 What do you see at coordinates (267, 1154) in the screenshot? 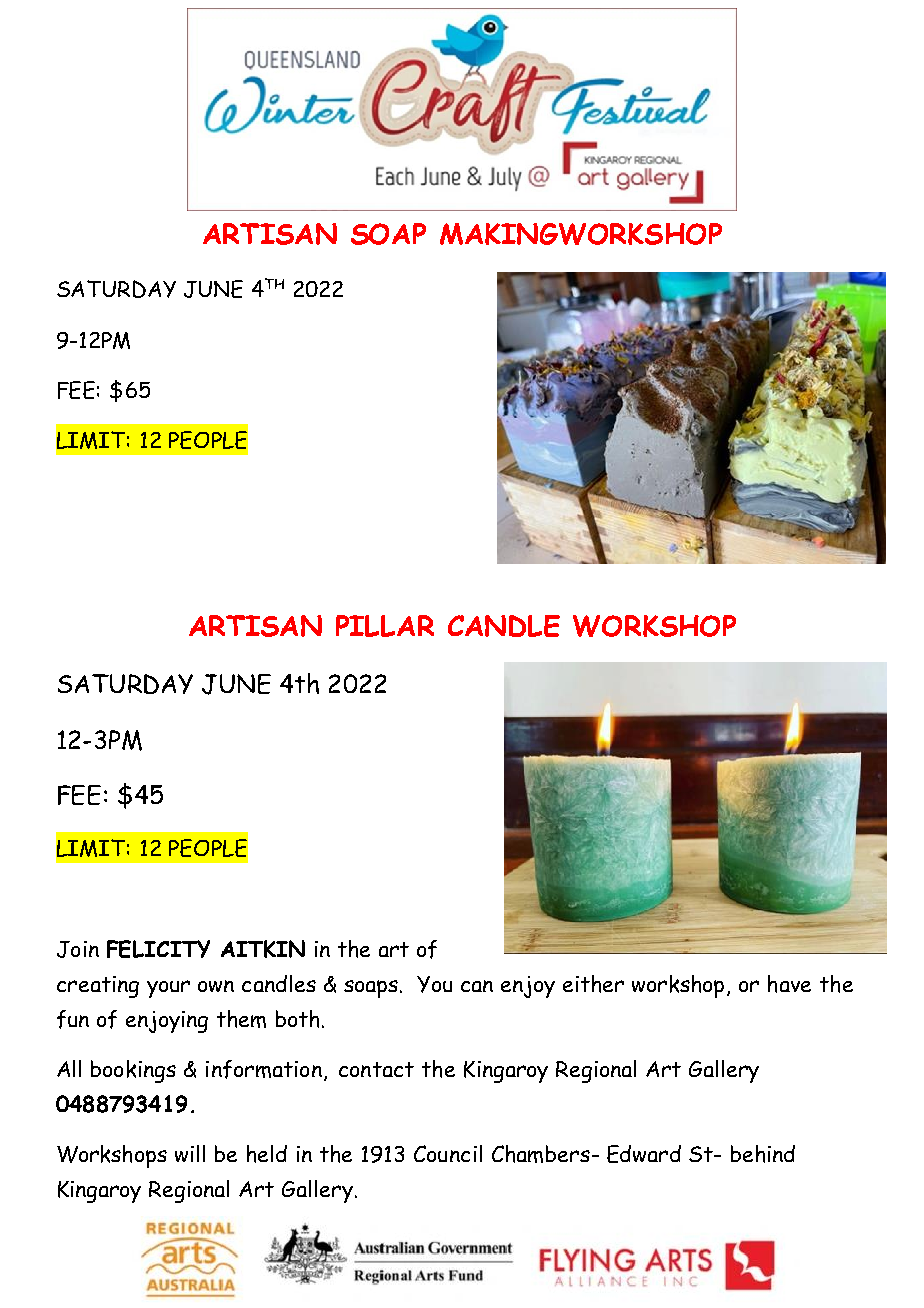
I see `held` at bounding box center [267, 1154].
